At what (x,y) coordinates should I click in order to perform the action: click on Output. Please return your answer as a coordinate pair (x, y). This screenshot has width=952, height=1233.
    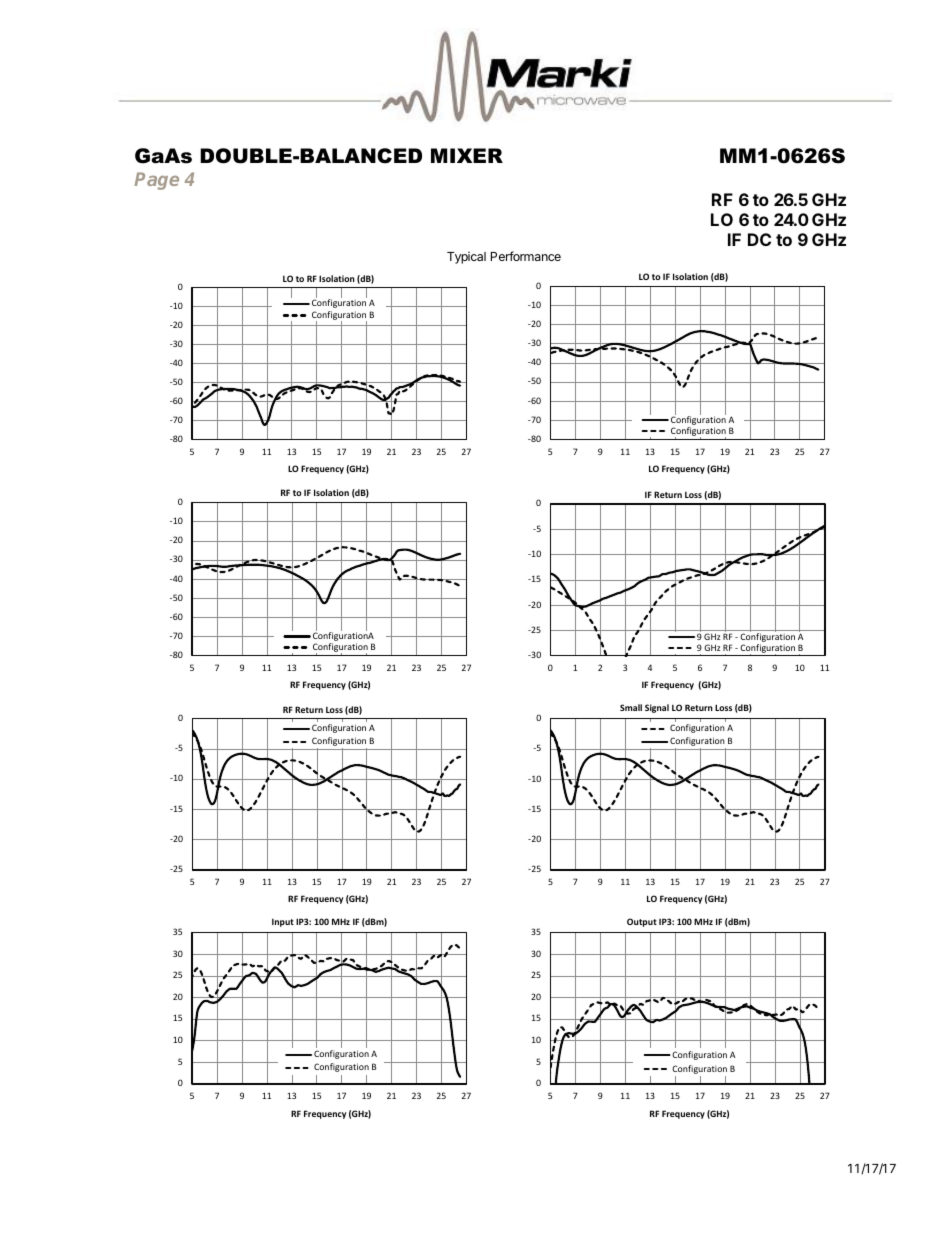
    Looking at the image, I should click on (642, 922).
